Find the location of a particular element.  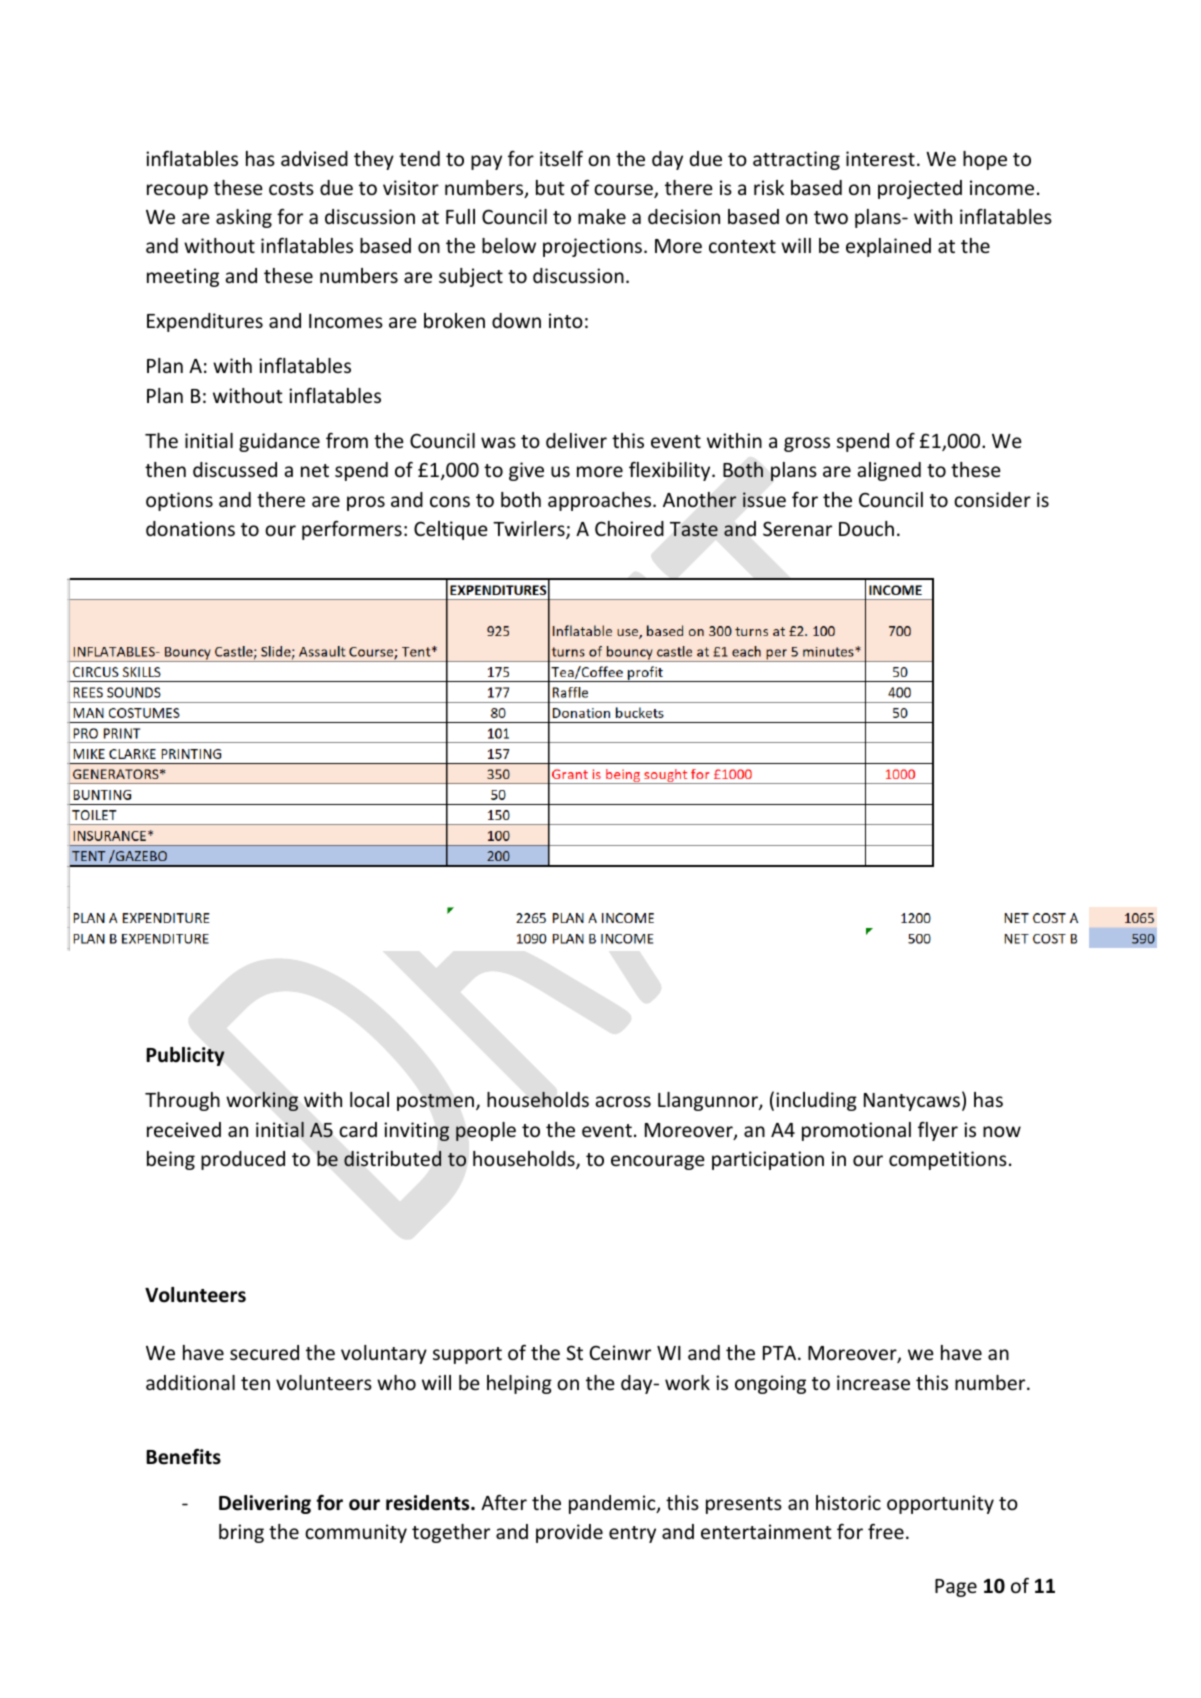

Douch is located at coordinates (866, 528).
